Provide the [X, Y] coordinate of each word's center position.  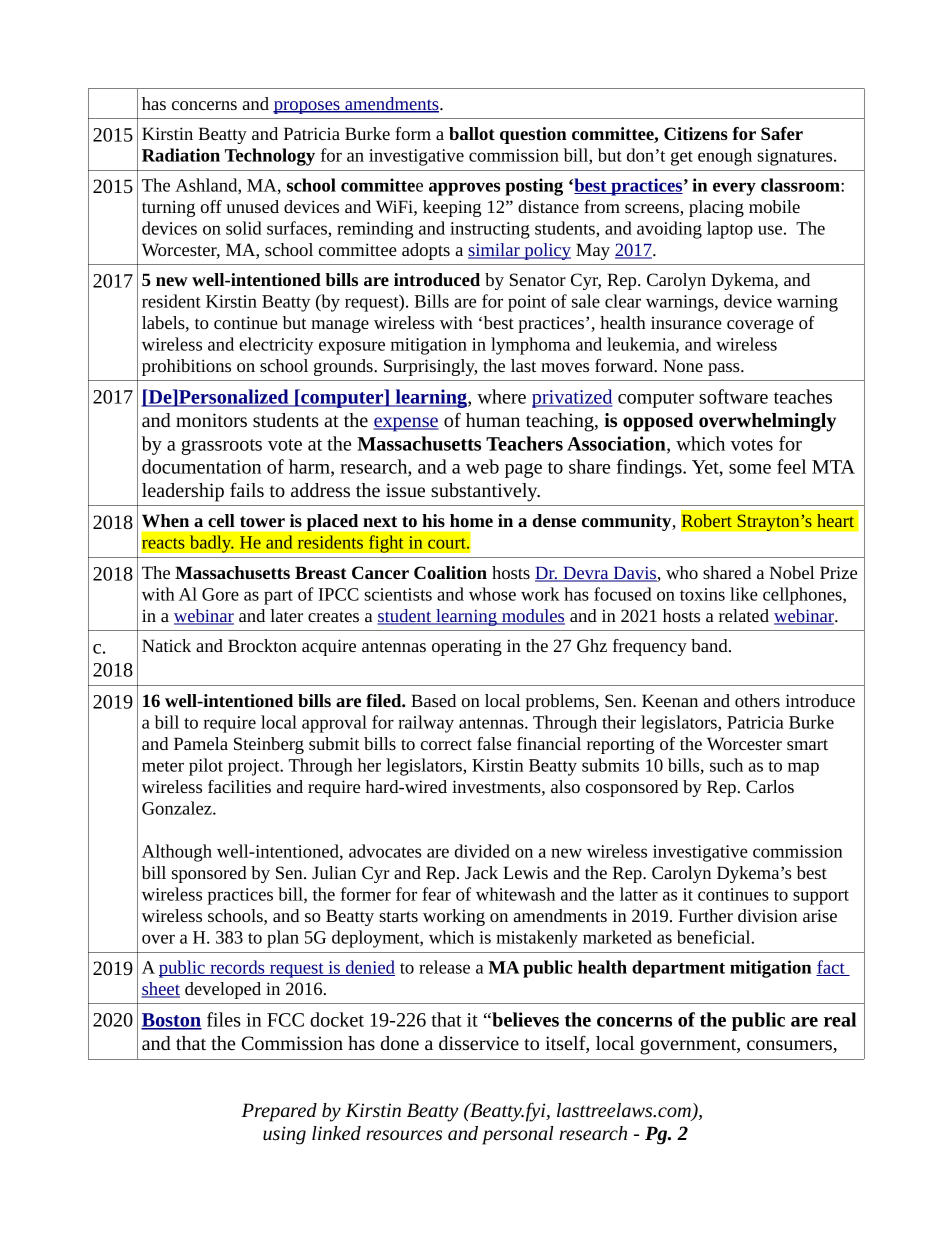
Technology [270, 157]
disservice [479, 1043]
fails [247, 489]
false [494, 743]
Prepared [279, 1112]
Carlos [770, 786]
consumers [790, 1046]
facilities [239, 786]
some [750, 469]
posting [534, 187]
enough [725, 157]
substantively [485, 492]
